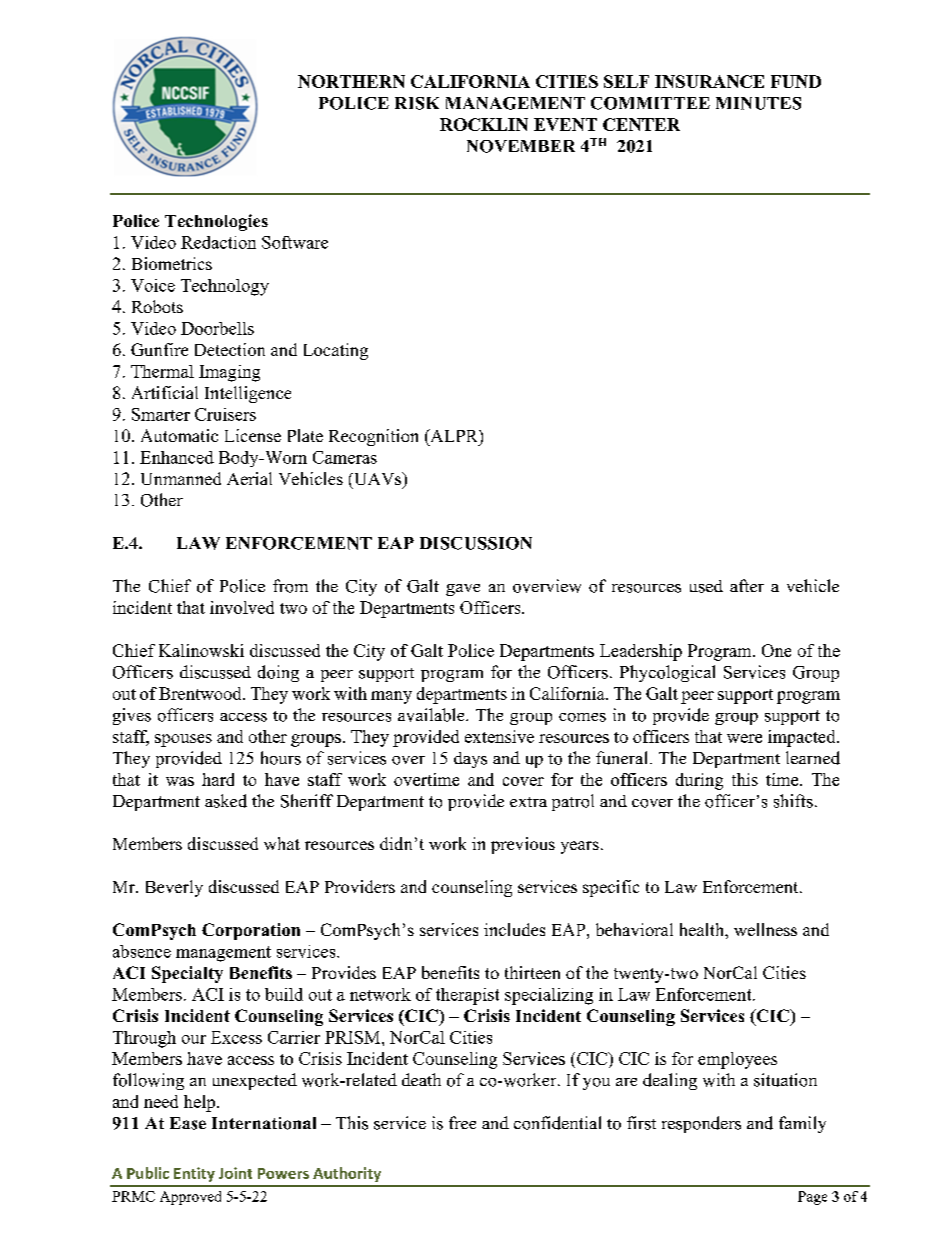  What do you see at coordinates (201, 650) in the screenshot?
I see `Kalinowski` at bounding box center [201, 650].
